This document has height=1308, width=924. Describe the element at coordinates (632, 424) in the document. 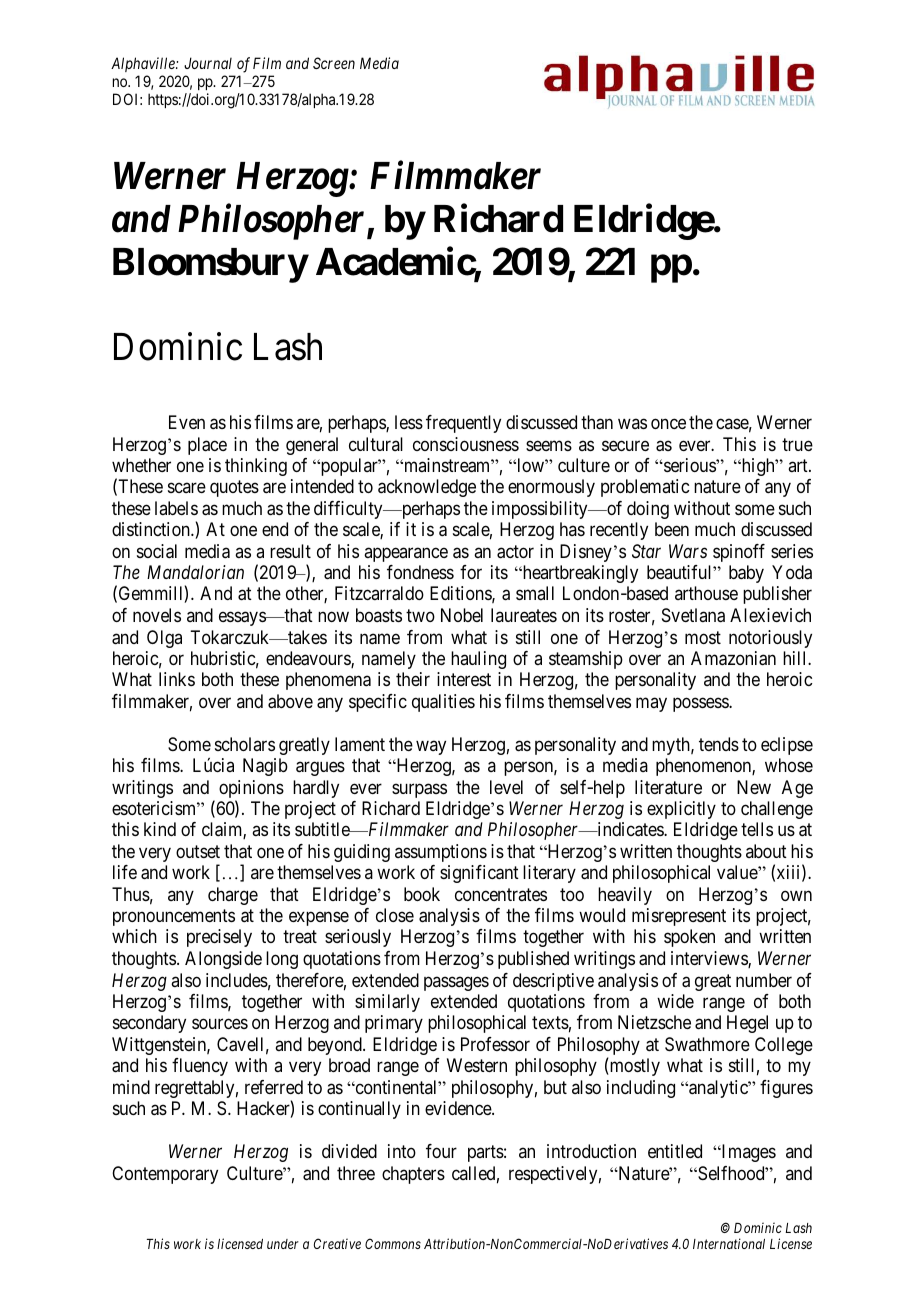

I see `was` at that location.
